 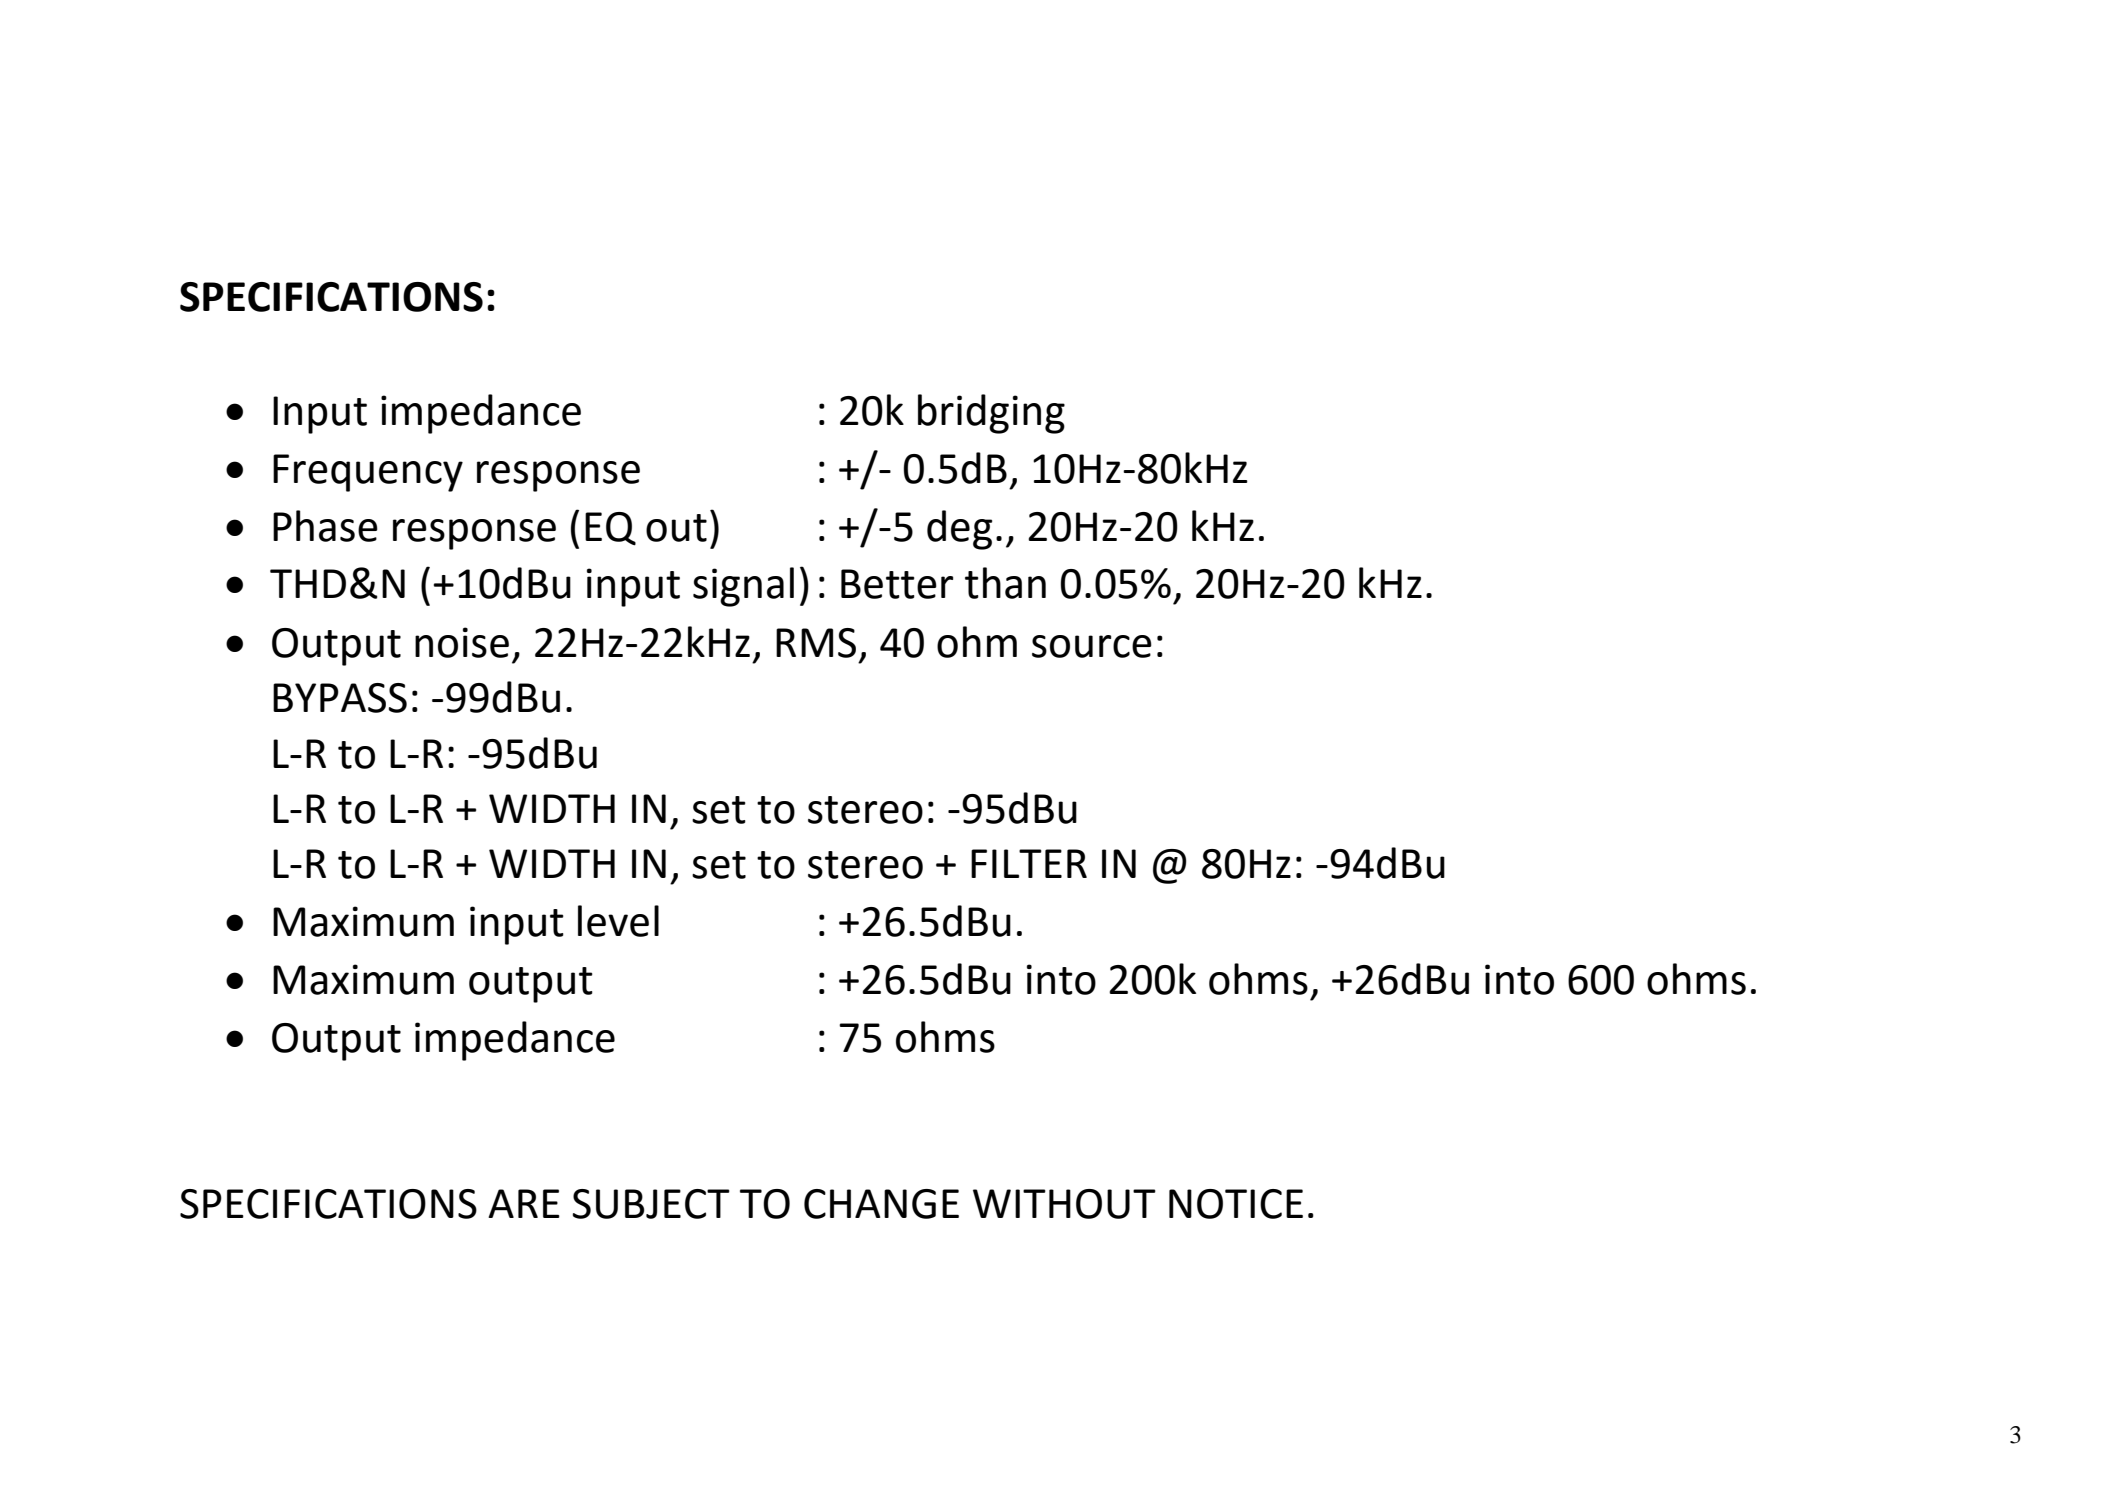 I want to click on bridging, so click(x=991, y=414).
